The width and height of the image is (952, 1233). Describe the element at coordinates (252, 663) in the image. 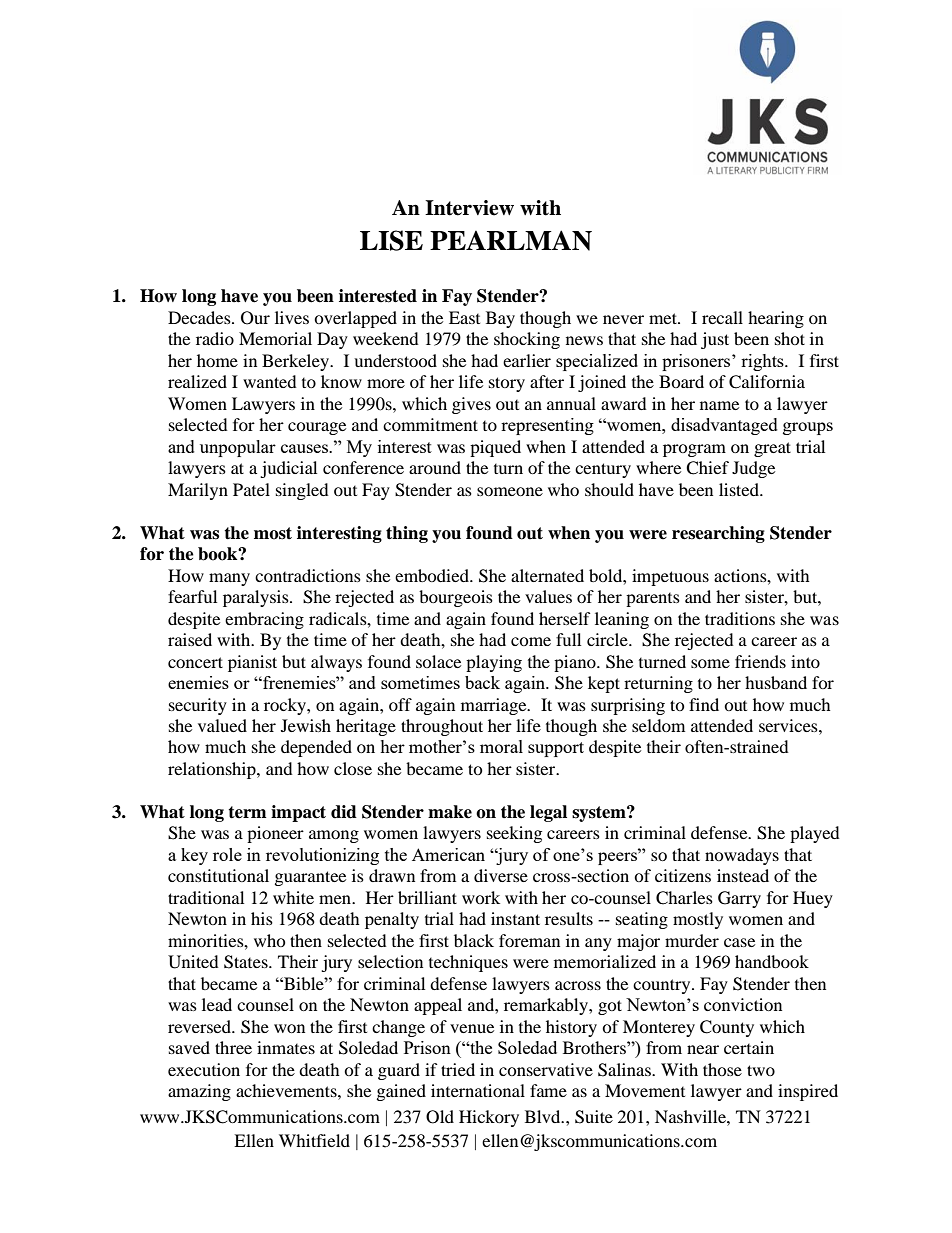

I see `pianist` at that location.
